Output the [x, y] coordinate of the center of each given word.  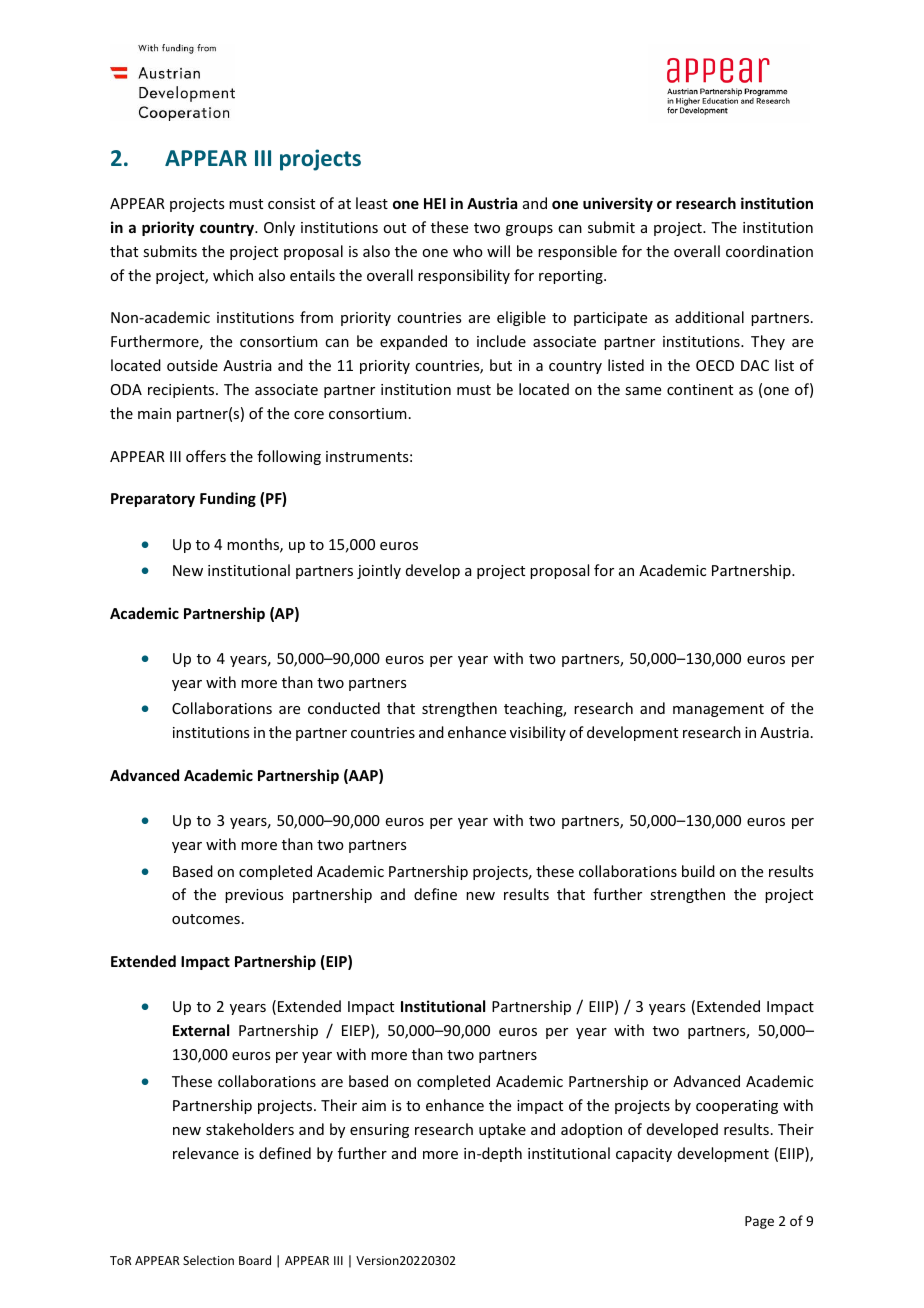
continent [700, 389]
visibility [538, 733]
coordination [769, 251]
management [718, 710]
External [201, 1030]
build [698, 871]
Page [759, 1222]
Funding [228, 499]
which [233, 275]
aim [374, 1105]
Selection [208, 1260]
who [468, 251]
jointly [379, 571]
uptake [502, 1130]
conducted [344, 708]
